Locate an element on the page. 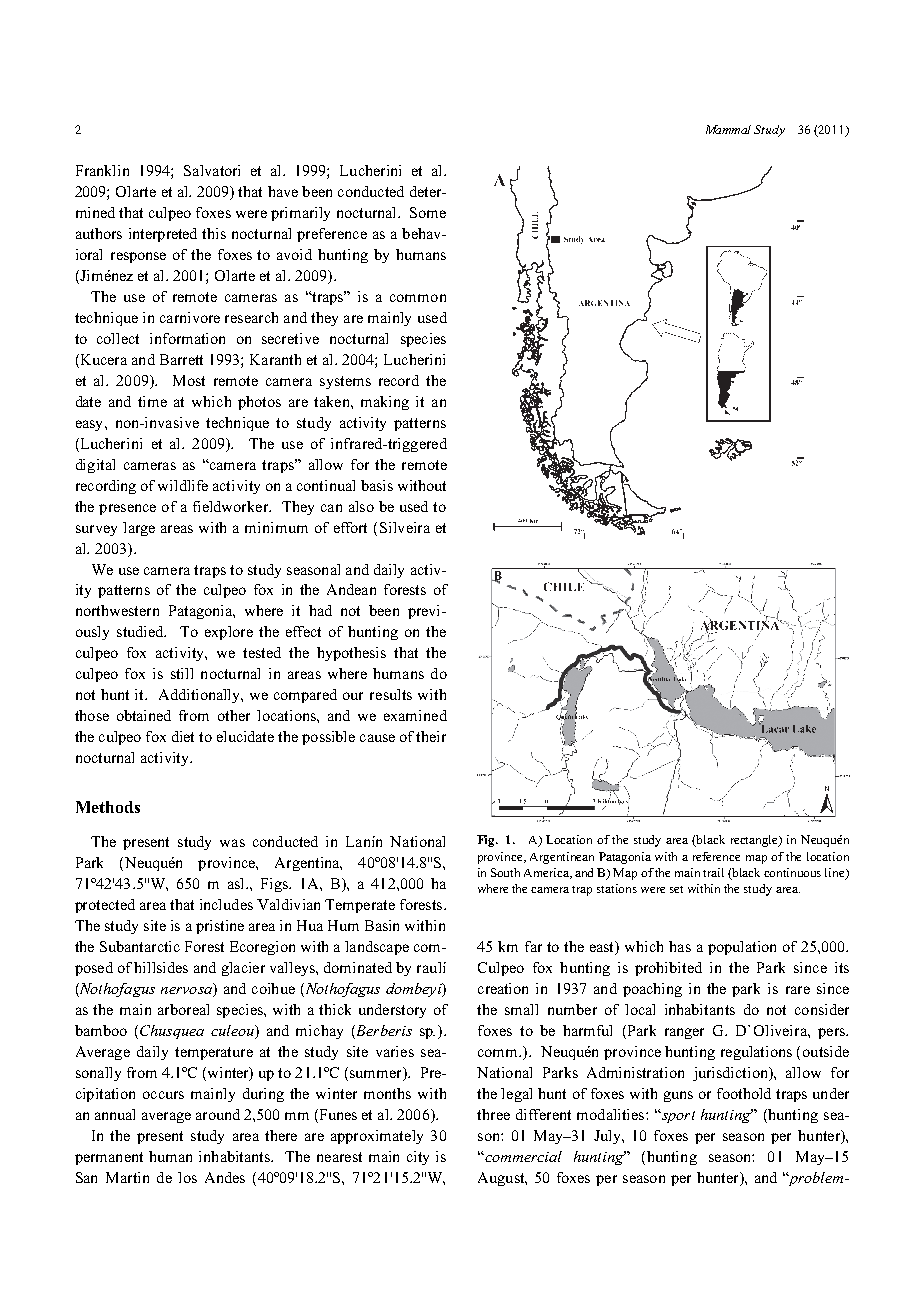 This document has height=1308, width=924. Some is located at coordinates (428, 212).
